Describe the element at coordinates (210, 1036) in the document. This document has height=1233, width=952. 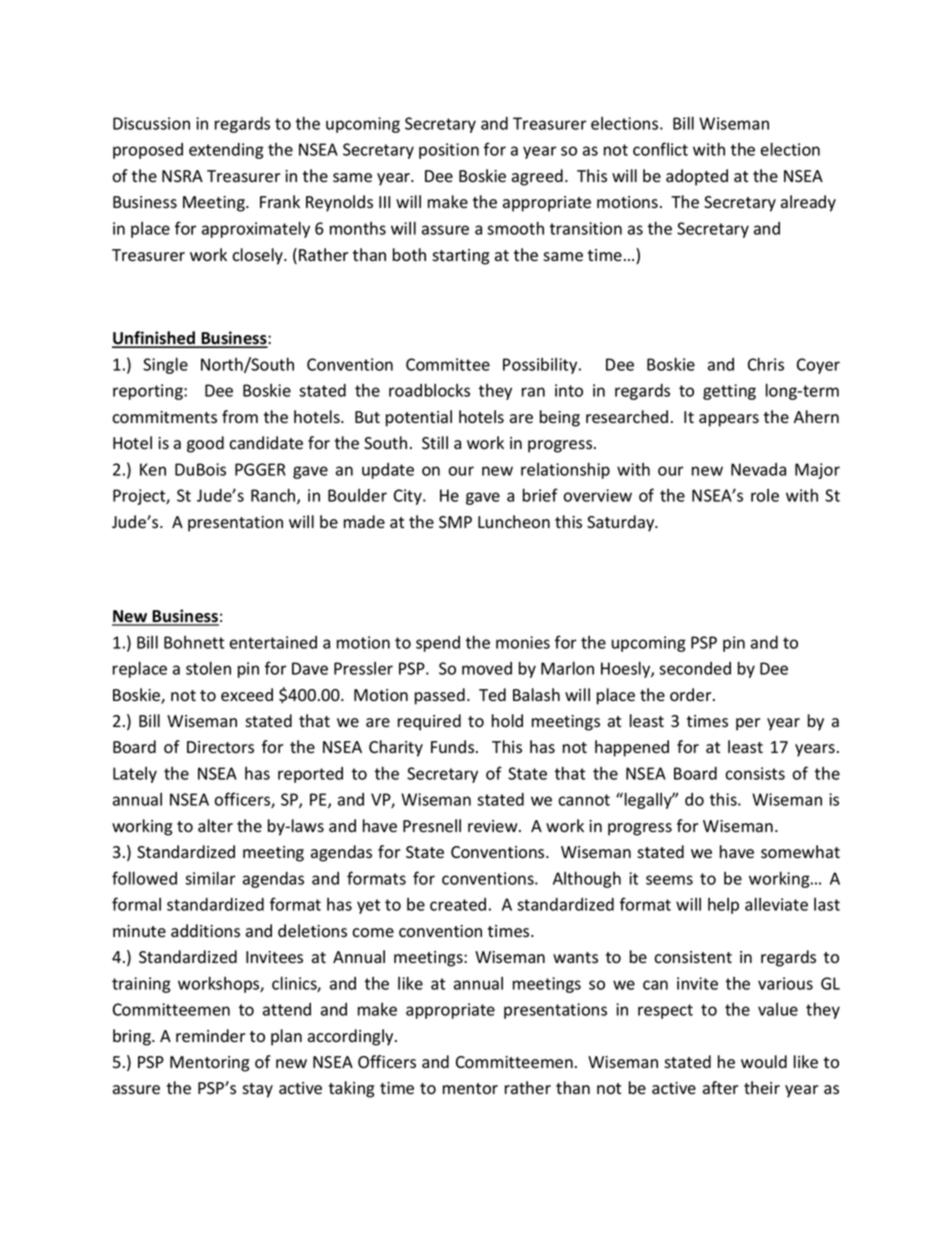
I see `reminder` at that location.
